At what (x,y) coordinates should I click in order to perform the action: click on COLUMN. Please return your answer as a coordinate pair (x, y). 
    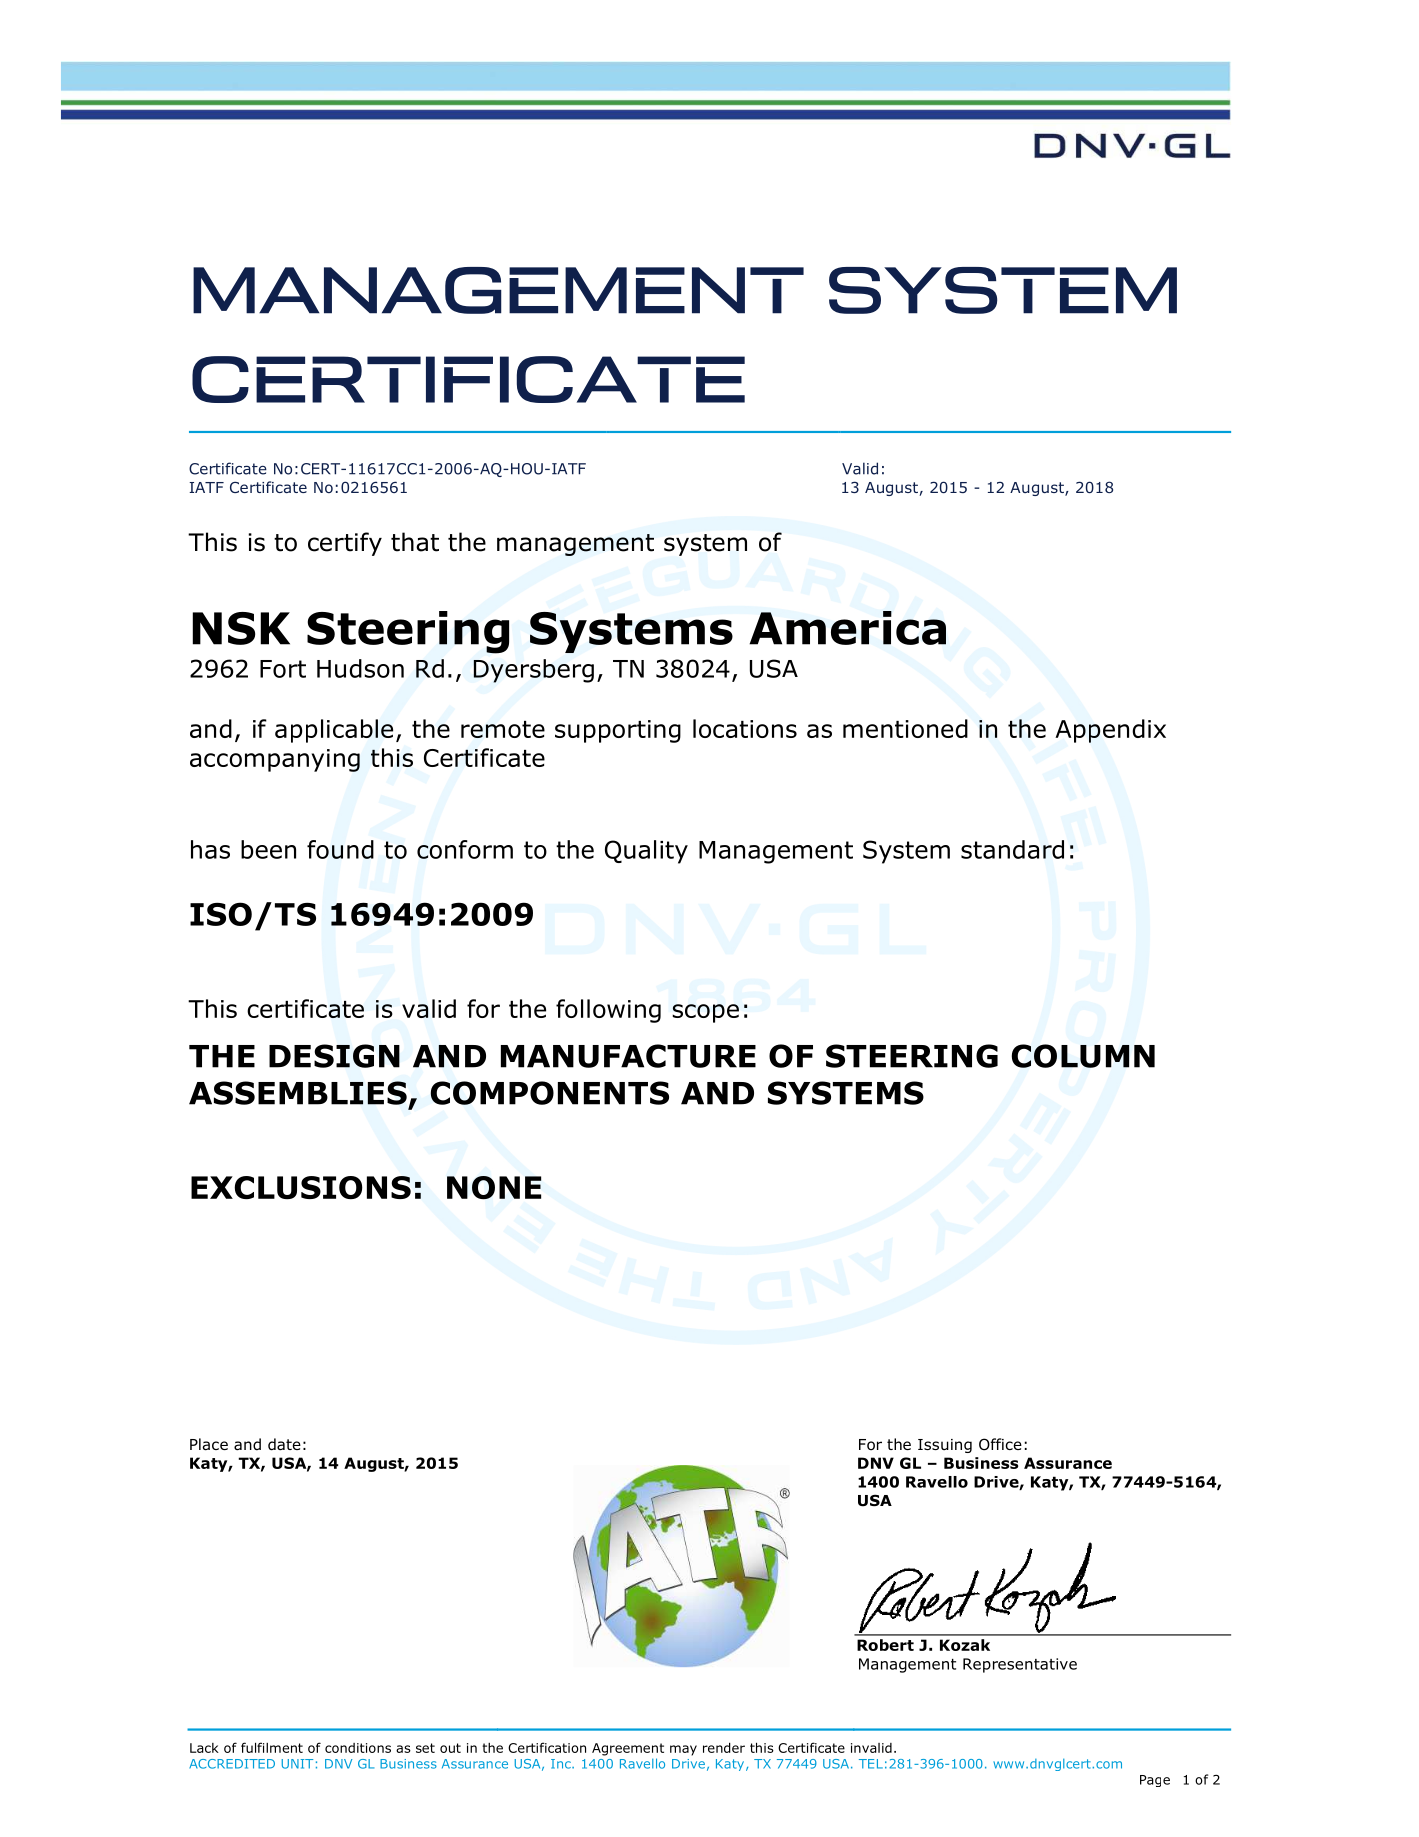
    Looking at the image, I should click on (1083, 1056).
